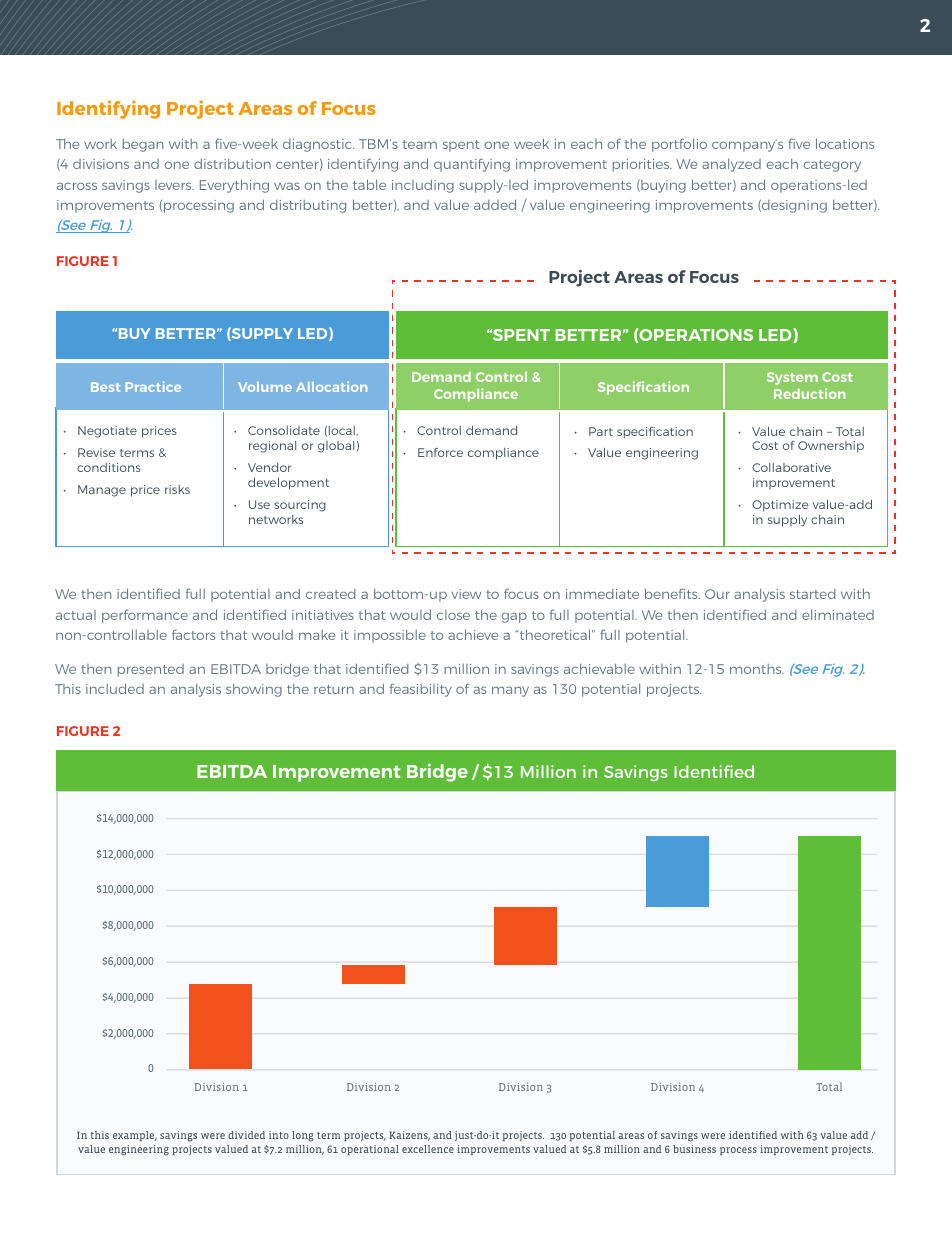 The height and width of the screenshot is (1233, 952). What do you see at coordinates (510, 691) in the screenshot?
I see `many` at bounding box center [510, 691].
